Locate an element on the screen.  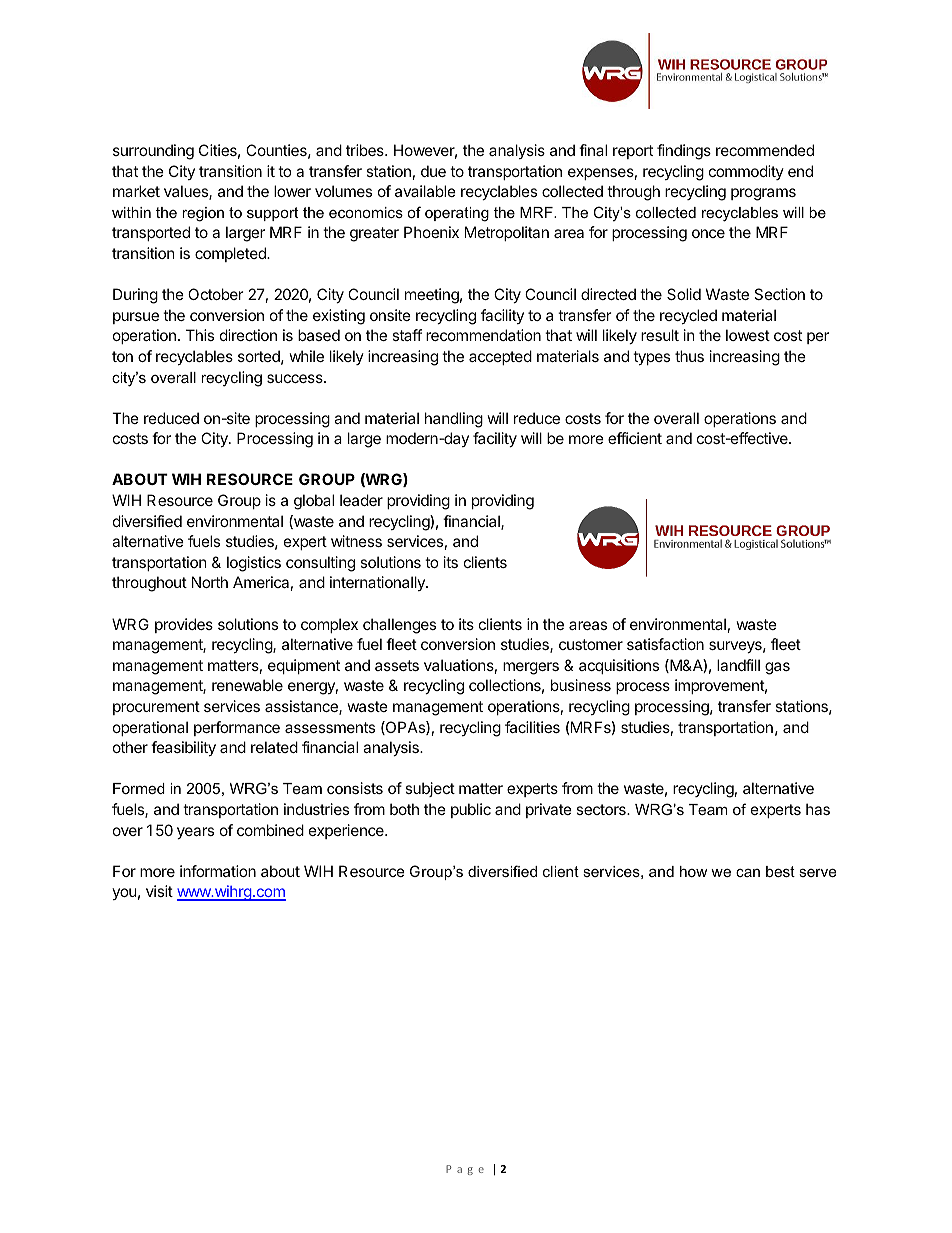
due is located at coordinates (433, 171).
